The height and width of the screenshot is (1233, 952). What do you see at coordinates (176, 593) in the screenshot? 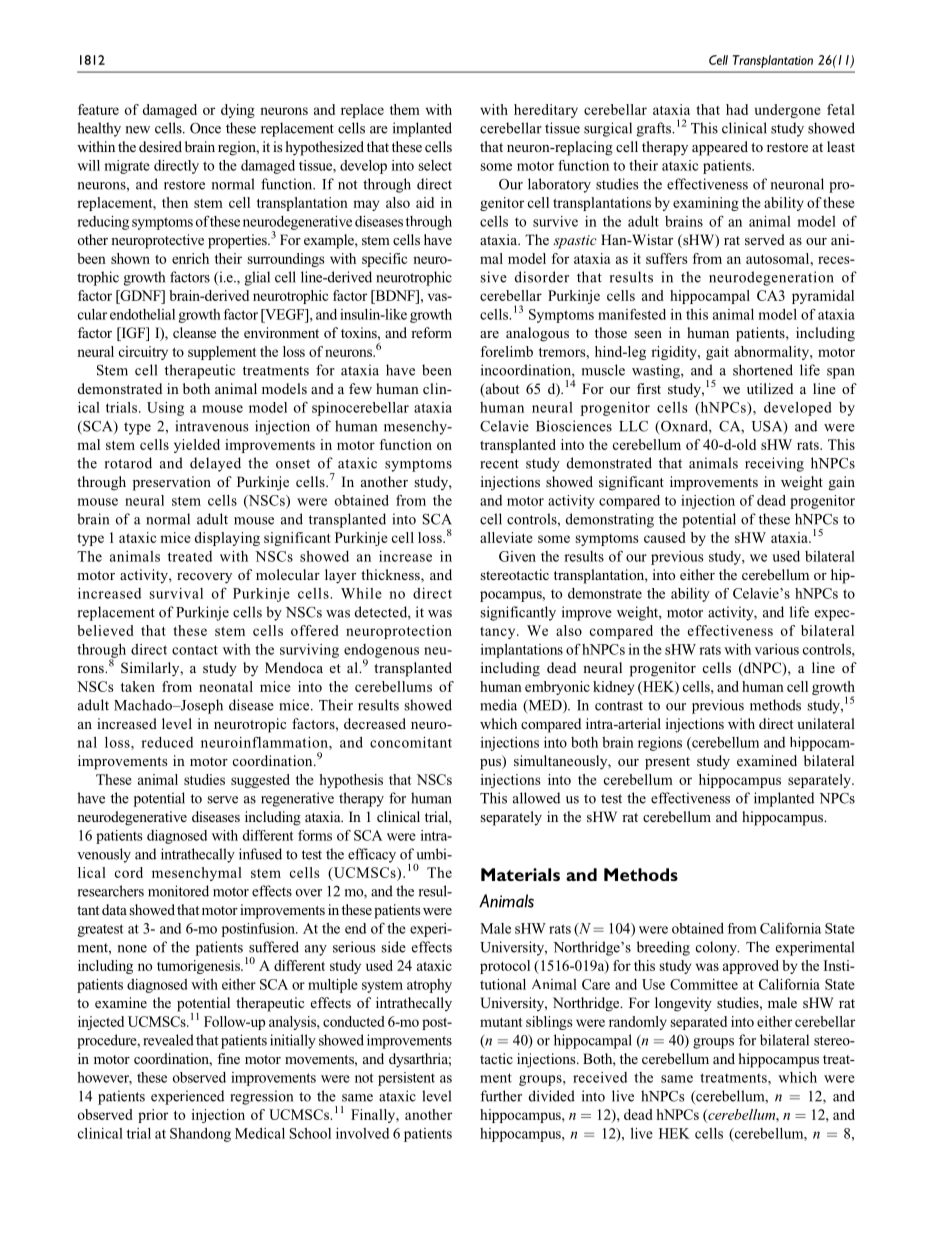
I see `survival` at bounding box center [176, 593].
